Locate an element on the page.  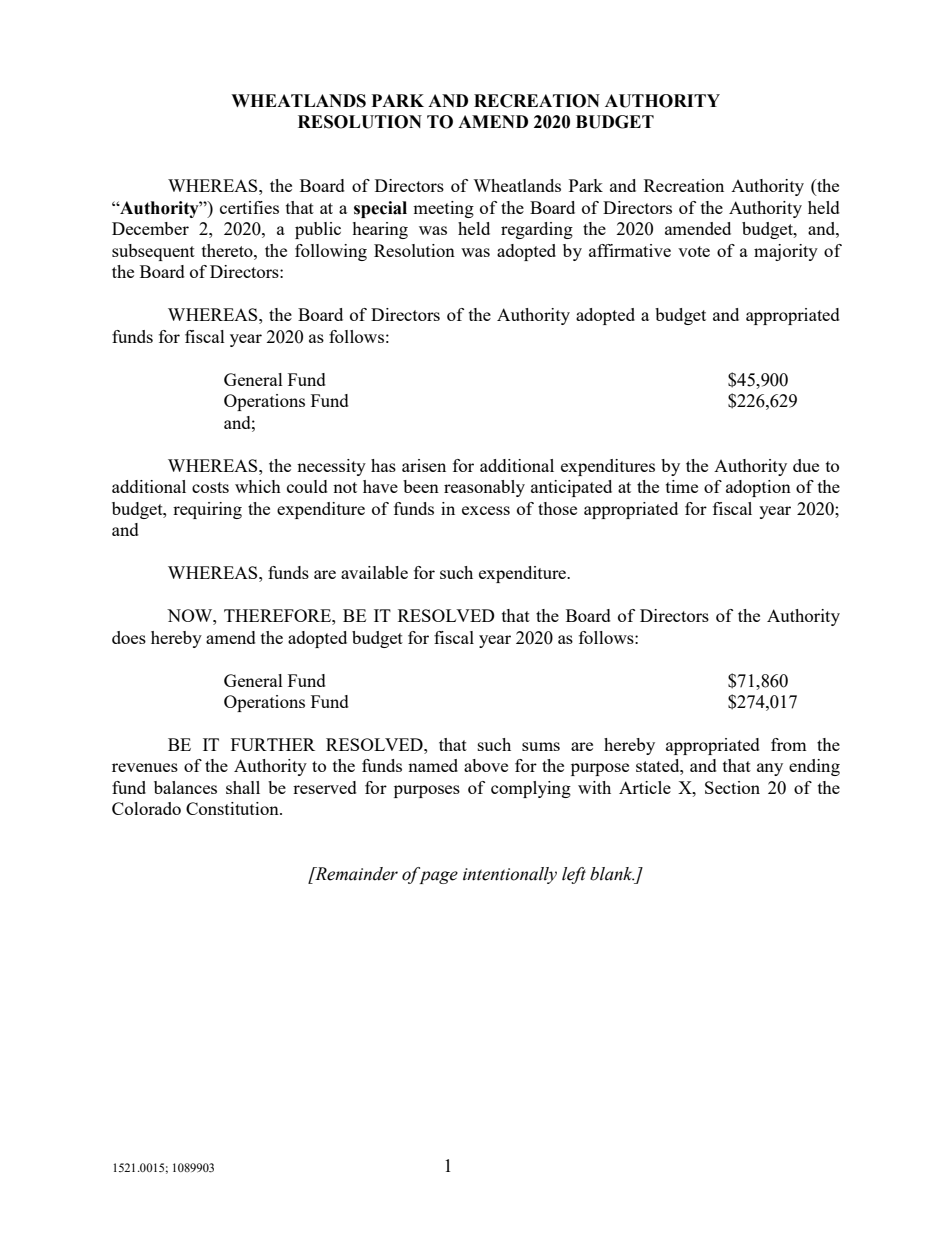
adoption is located at coordinates (758, 488).
